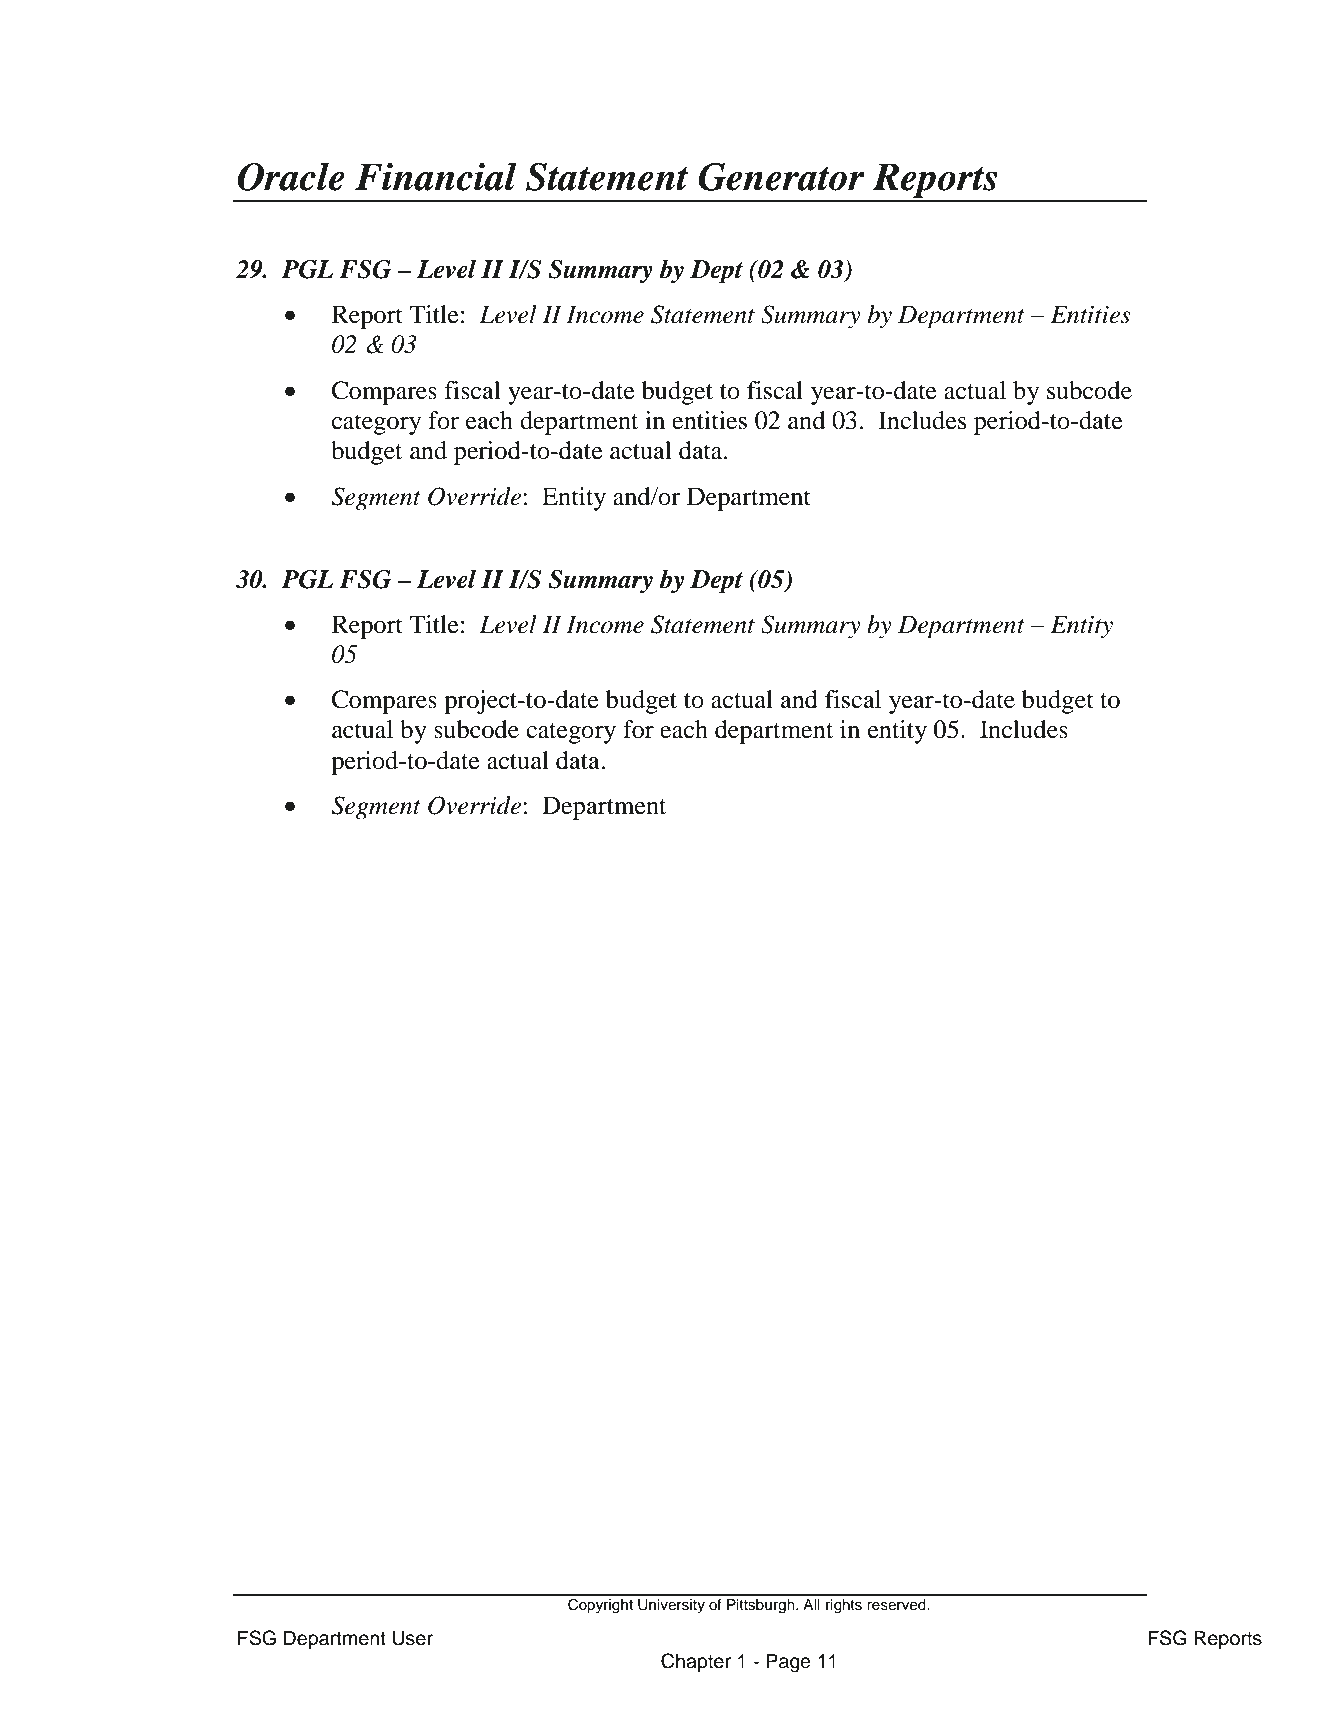  Describe the element at coordinates (762, 1606) in the screenshot. I see `Pittsburgh` at that location.
